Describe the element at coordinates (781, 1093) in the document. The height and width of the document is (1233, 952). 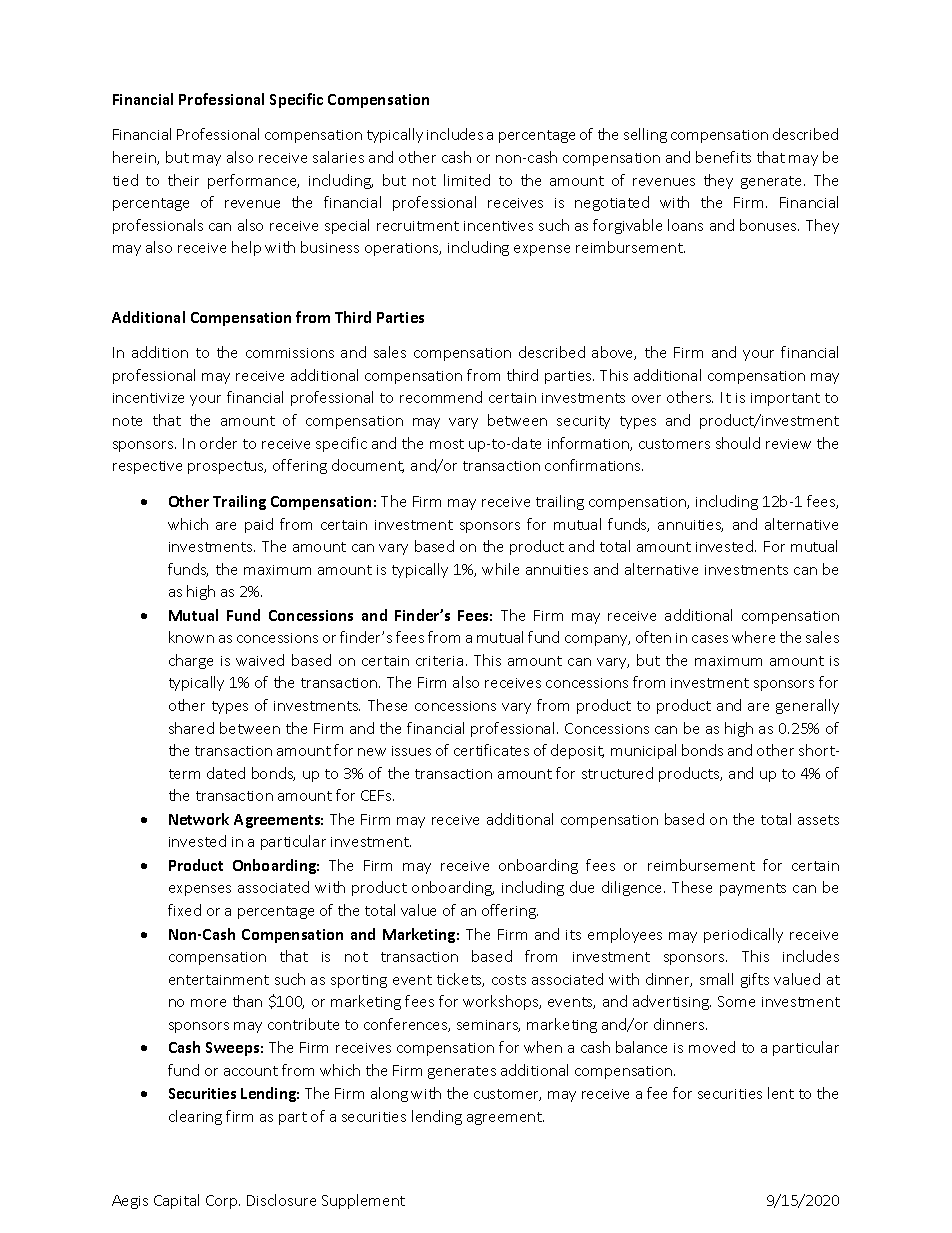
I see `lent` at that location.
